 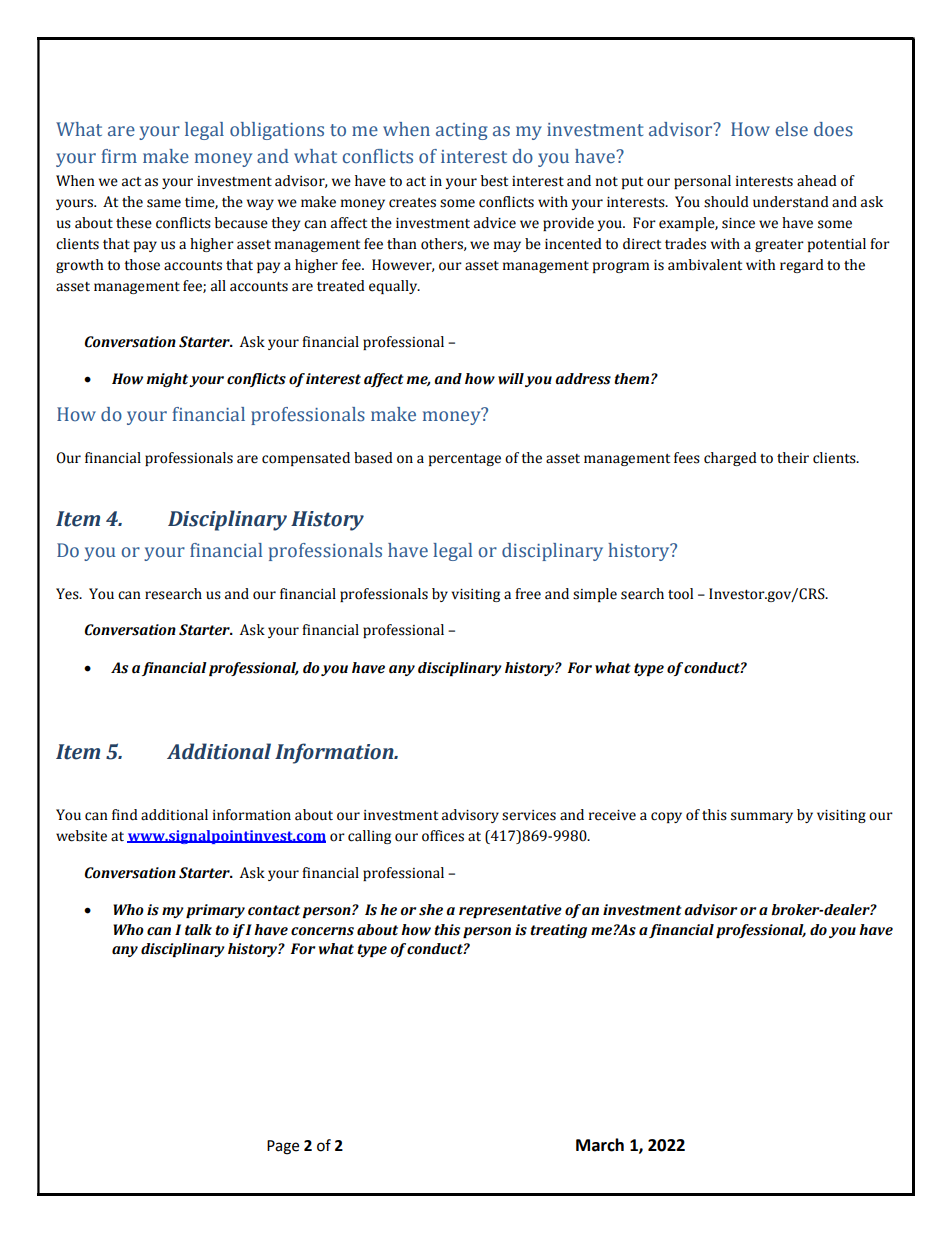 What do you see at coordinates (283, 1147) in the document?
I see `Page` at bounding box center [283, 1147].
